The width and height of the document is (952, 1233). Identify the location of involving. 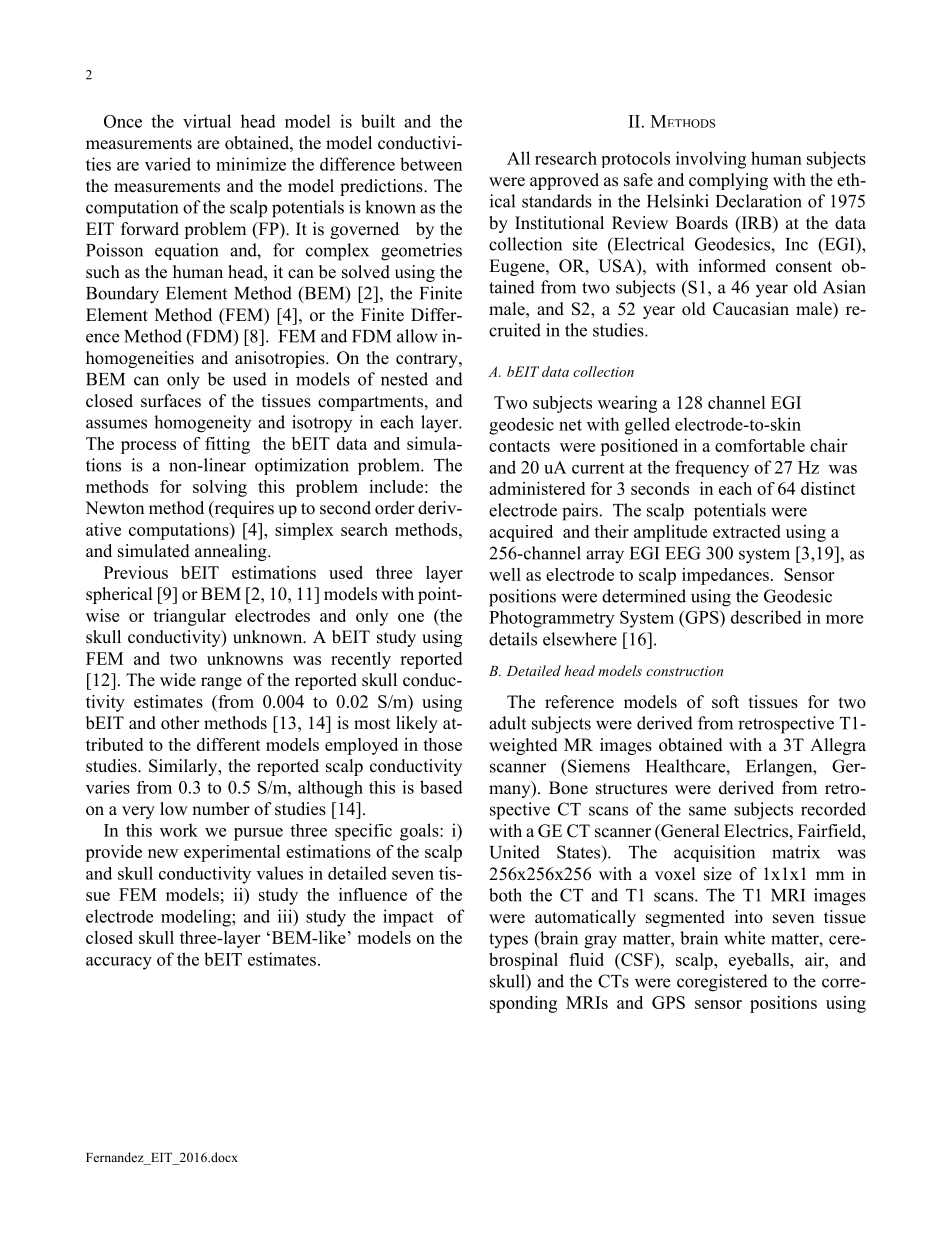
(711, 160).
